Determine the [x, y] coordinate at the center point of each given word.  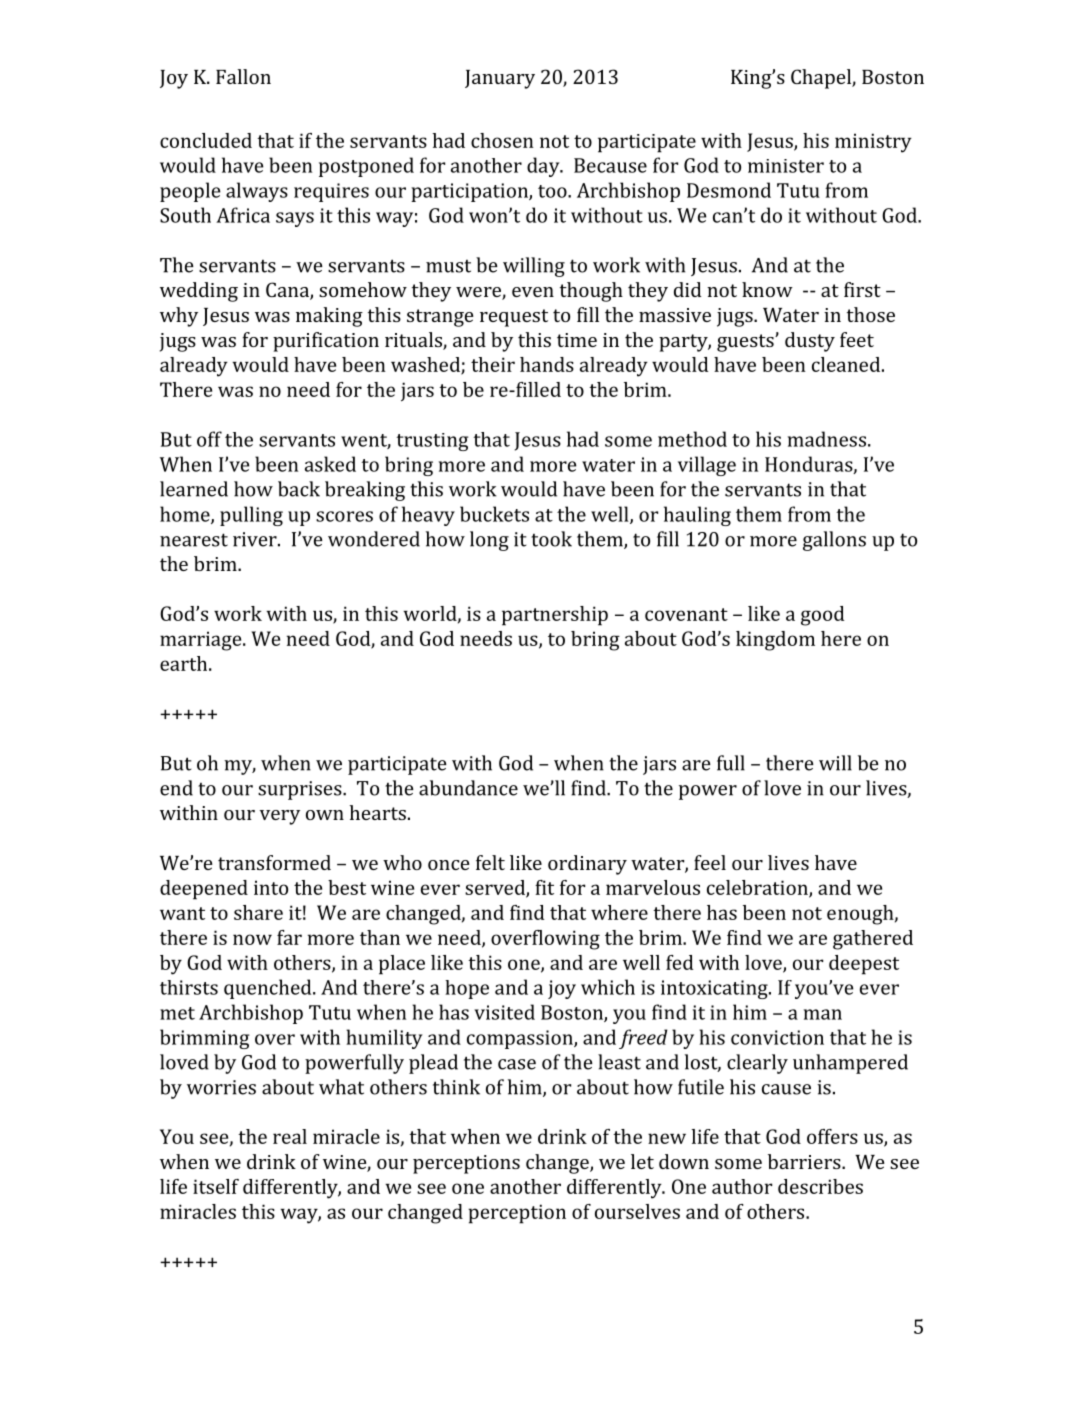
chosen [502, 140]
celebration [758, 888]
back [299, 489]
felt [490, 862]
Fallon [243, 76]
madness [828, 439]
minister [786, 166]
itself [216, 1186]
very [280, 817]
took [551, 539]
